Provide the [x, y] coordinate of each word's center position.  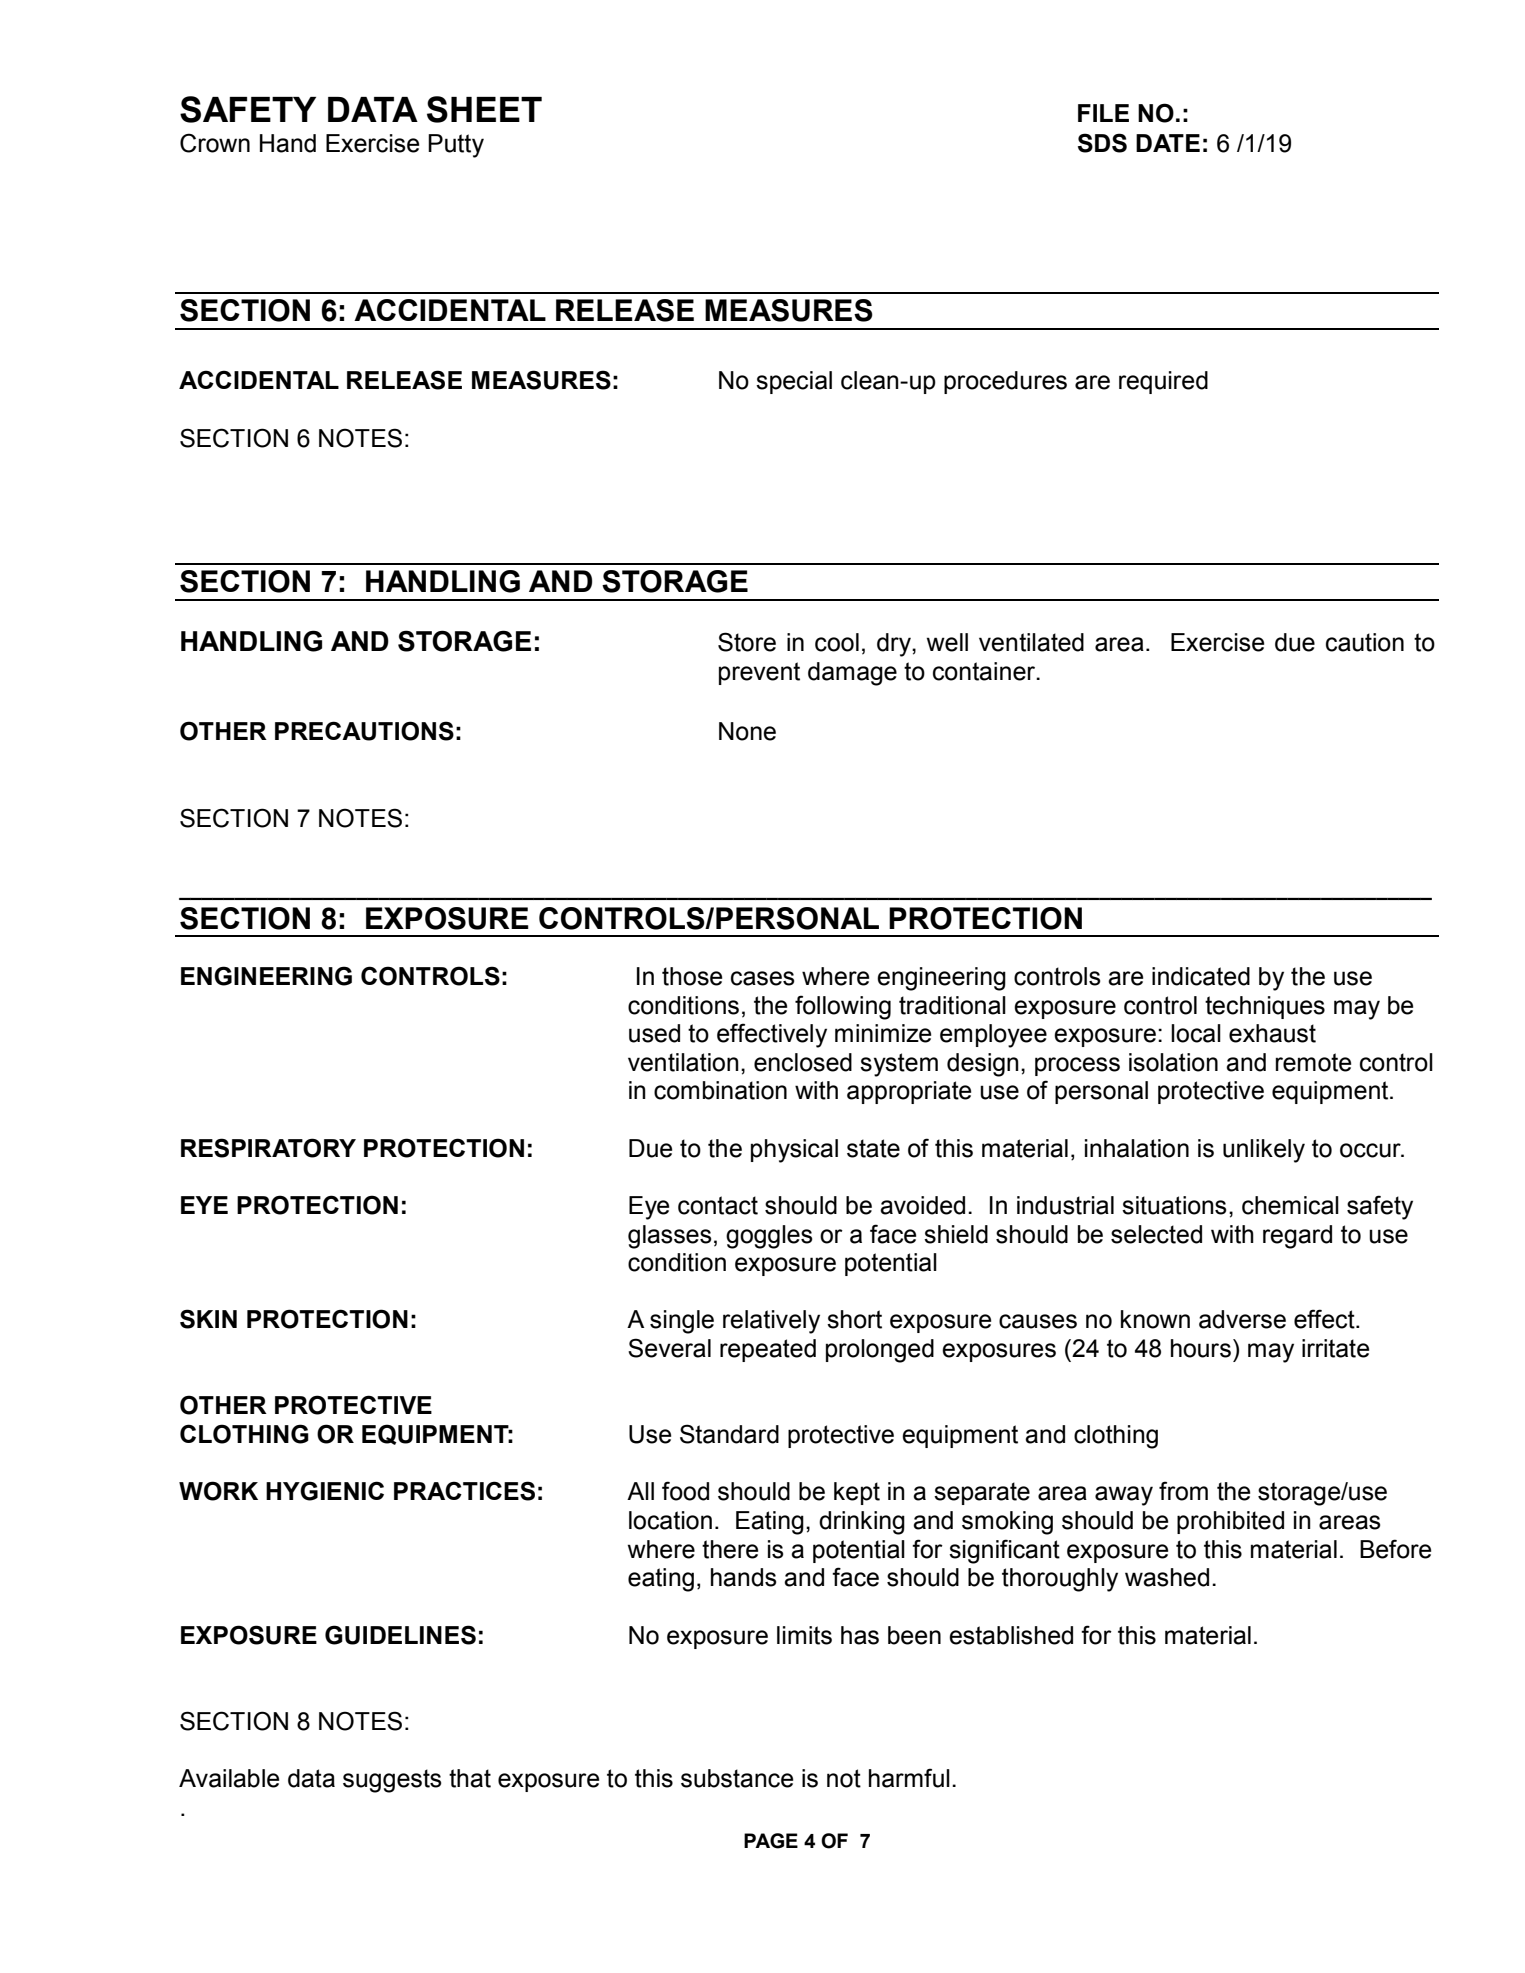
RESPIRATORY [268, 1148]
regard [1297, 1237]
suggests [392, 1781]
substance [737, 1778]
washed [1167, 1577]
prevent [759, 673]
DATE [1168, 143]
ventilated [1031, 642]
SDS [1102, 143]
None [747, 731]
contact [718, 1205]
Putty [456, 146]
